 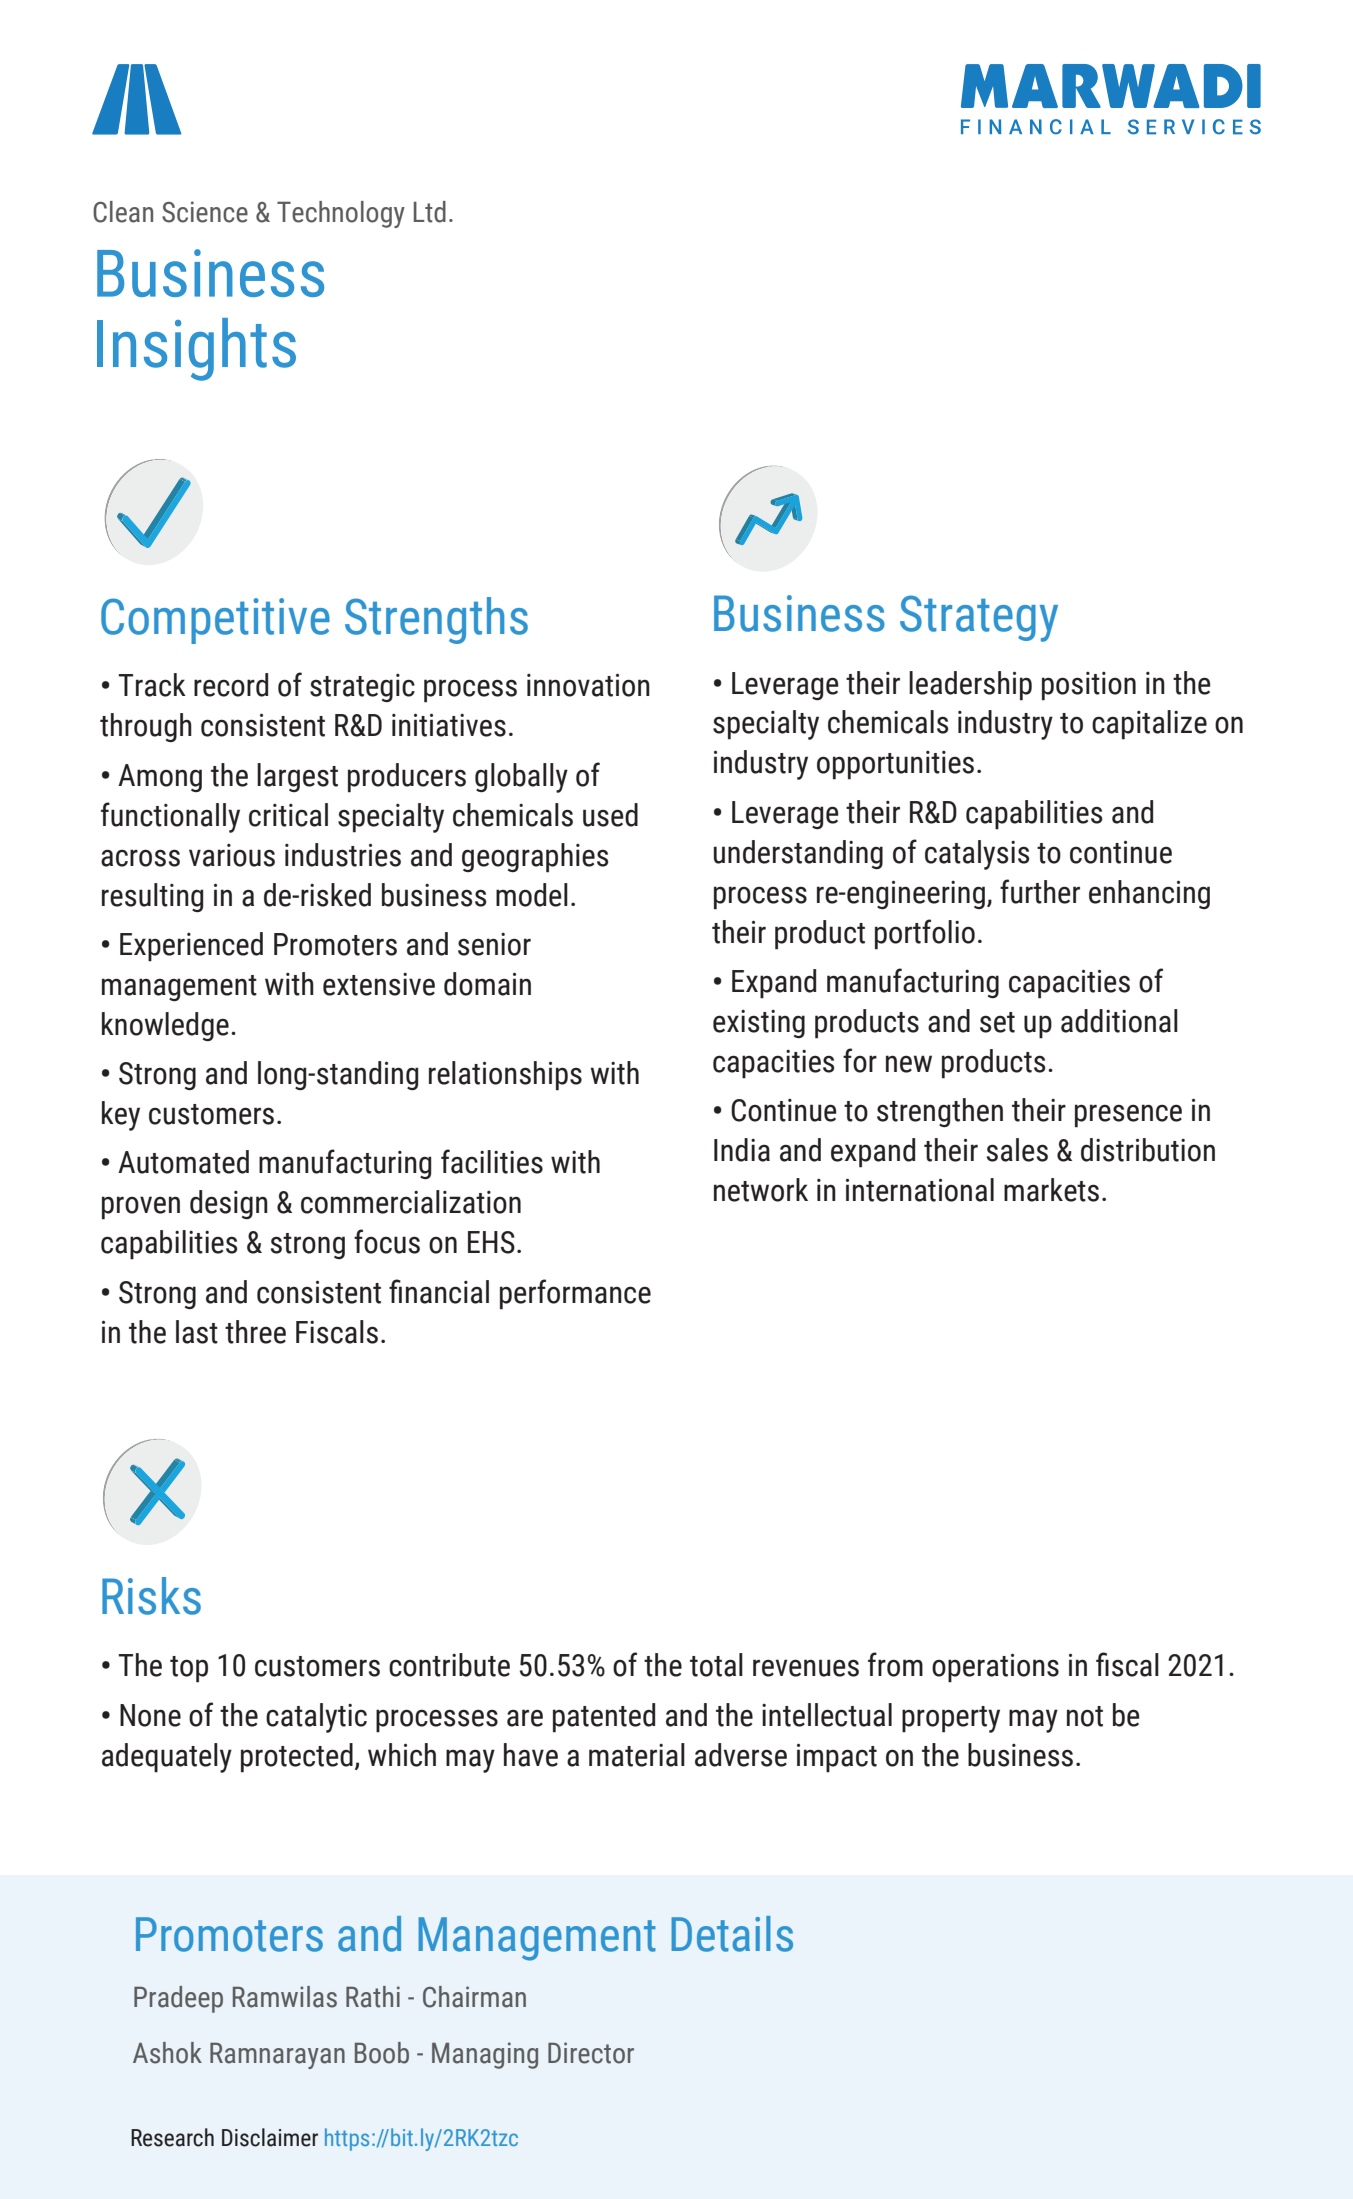 What do you see at coordinates (742, 1150) in the page?
I see `India` at bounding box center [742, 1150].
